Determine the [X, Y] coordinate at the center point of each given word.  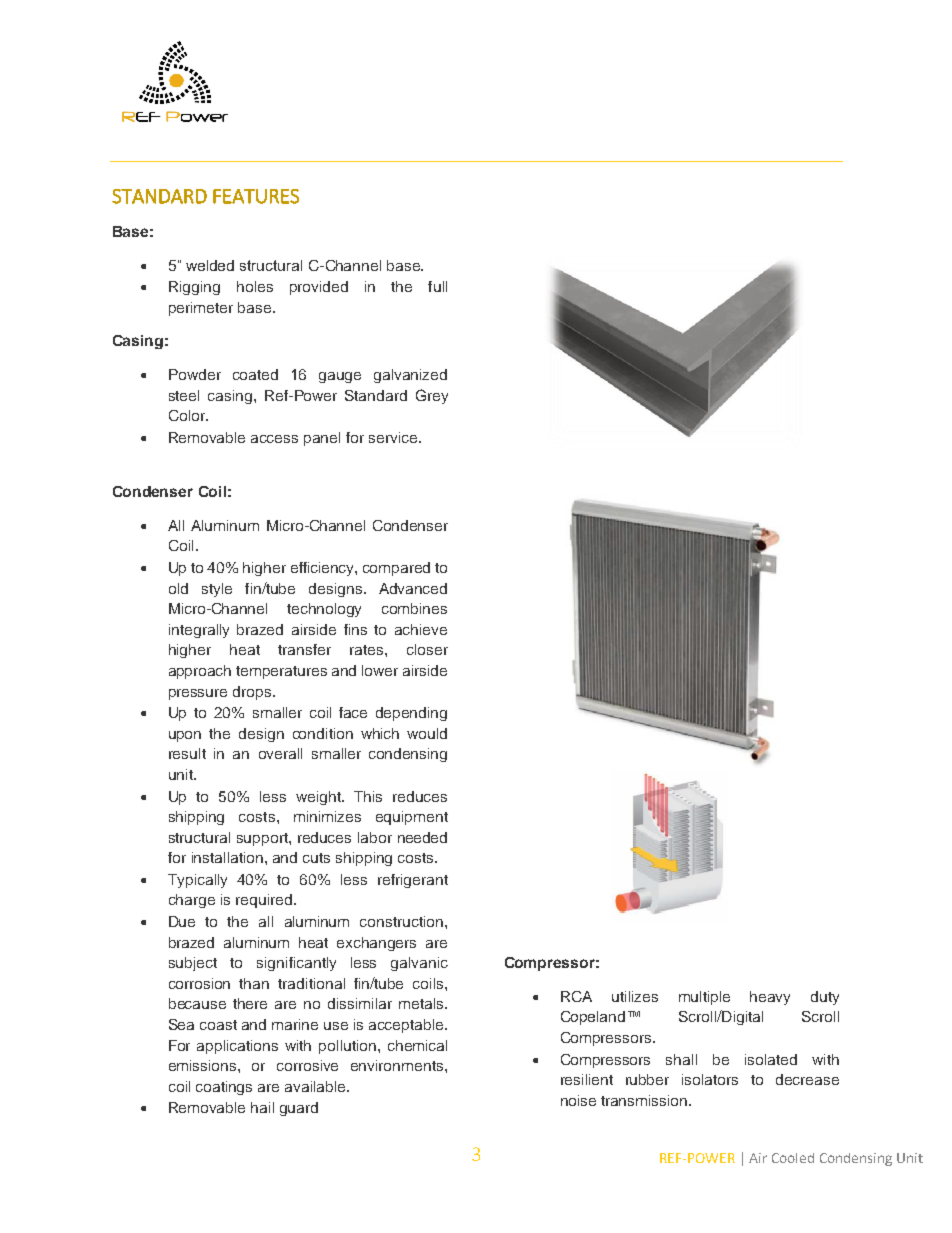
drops [253, 693]
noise [578, 1100]
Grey [432, 396]
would [427, 733]
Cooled [793, 1158]
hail [262, 1107]
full [437, 286]
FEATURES [256, 196]
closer [427, 649]
